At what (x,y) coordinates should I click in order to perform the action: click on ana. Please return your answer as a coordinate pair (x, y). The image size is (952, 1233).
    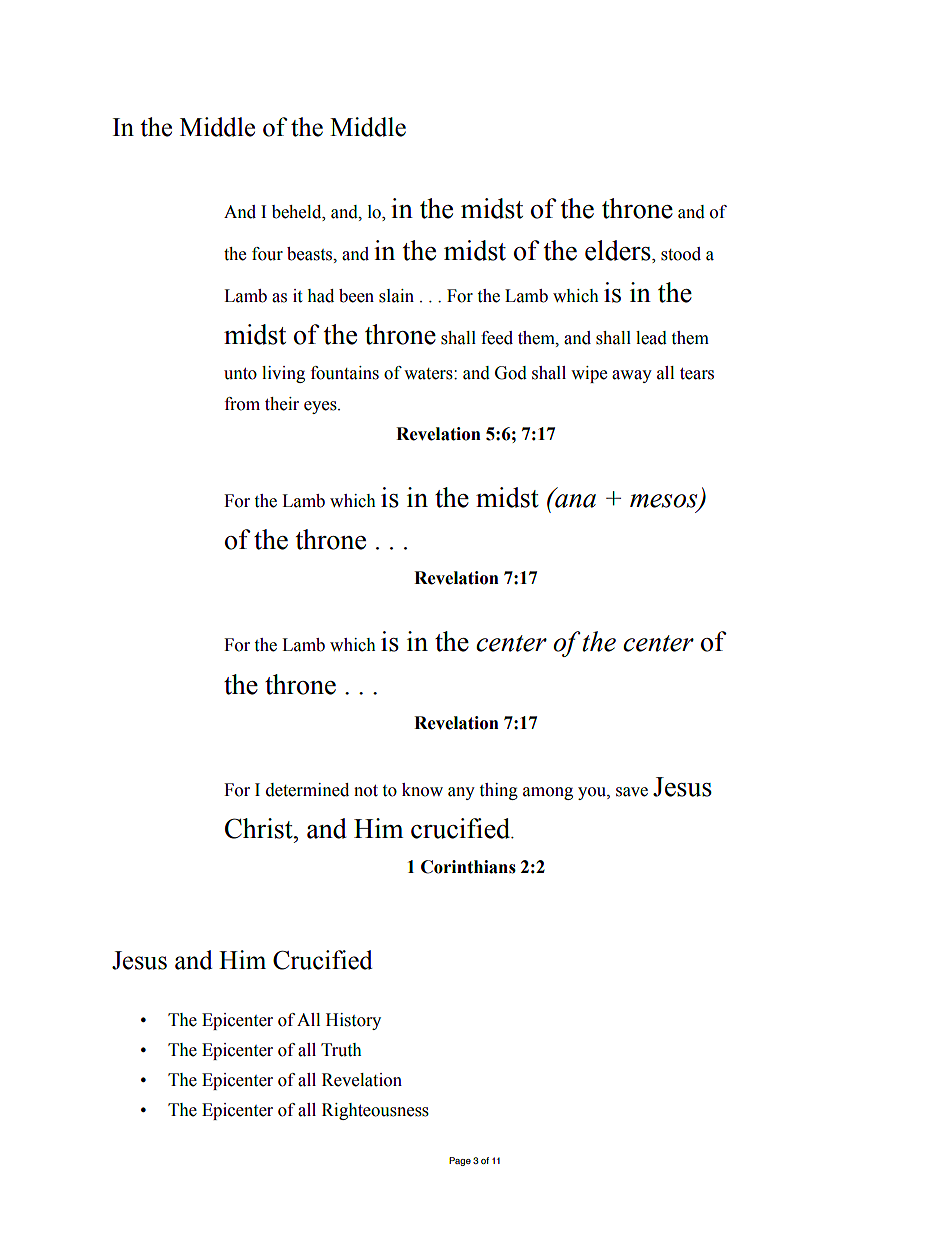
    Looking at the image, I should click on (574, 500).
